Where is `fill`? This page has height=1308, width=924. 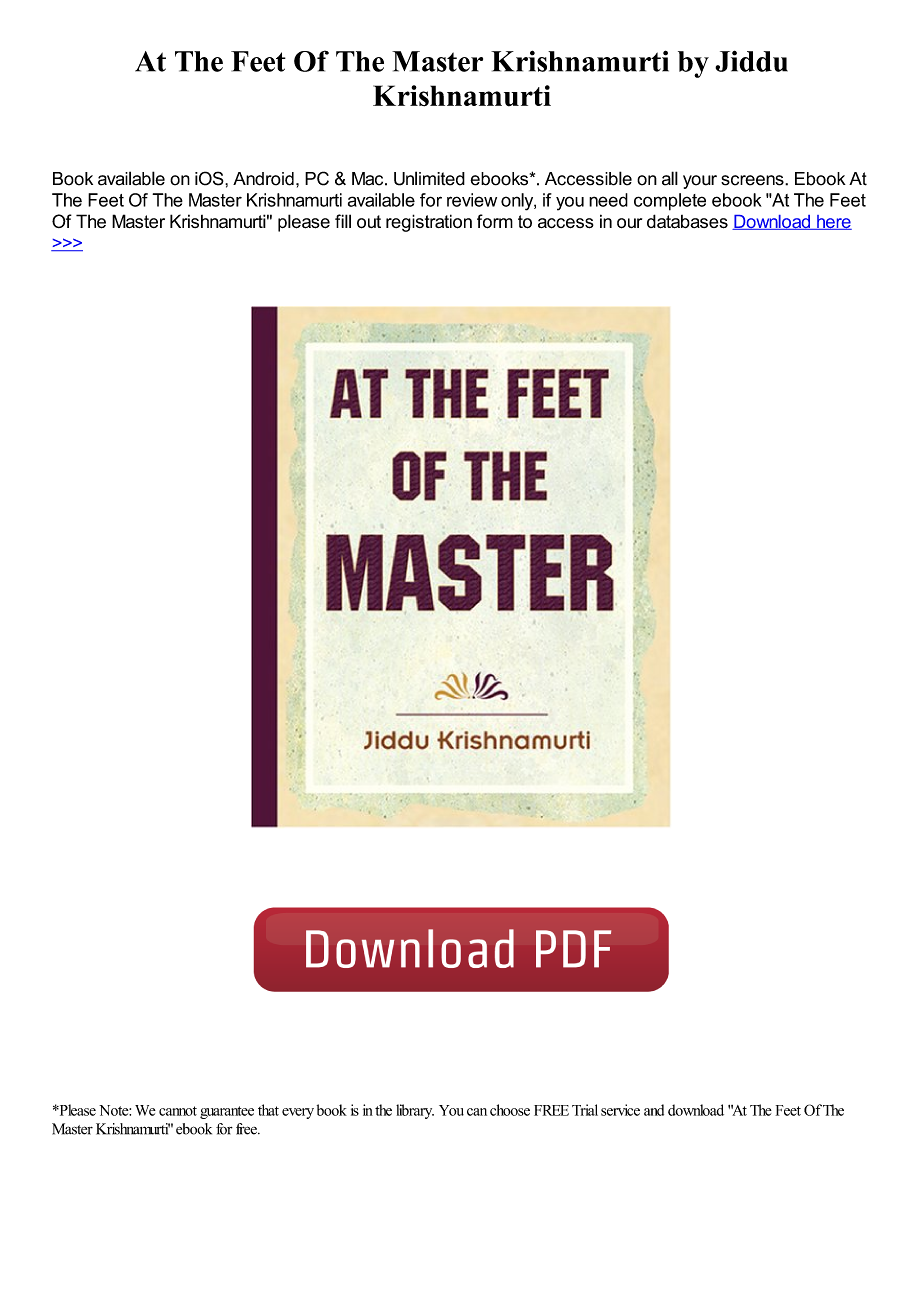 fill is located at coordinates (343, 221).
